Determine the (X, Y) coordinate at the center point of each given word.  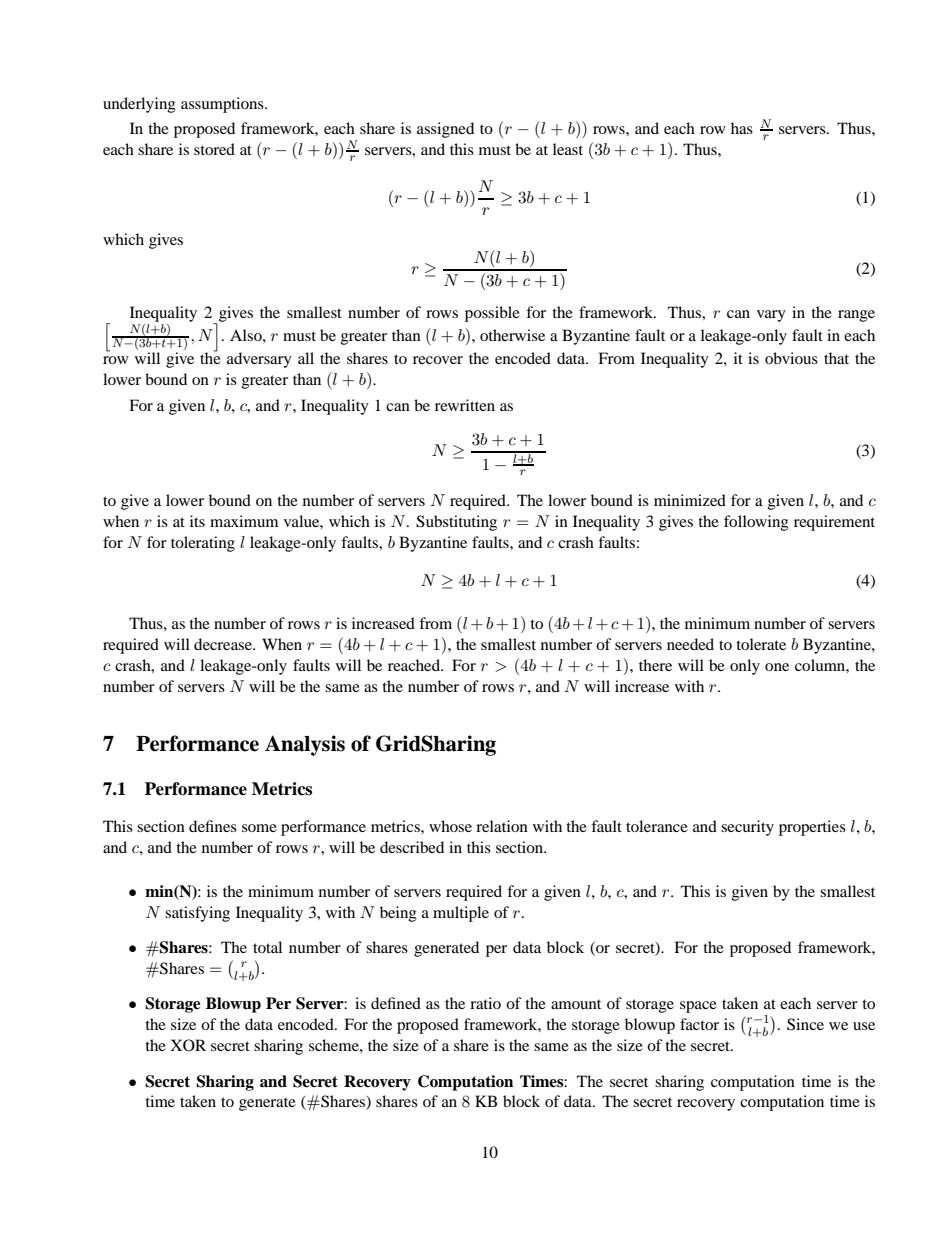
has (742, 128)
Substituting (456, 523)
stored (214, 149)
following (756, 523)
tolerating (203, 544)
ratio (485, 1003)
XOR (188, 1045)
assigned (445, 130)
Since (805, 1024)
